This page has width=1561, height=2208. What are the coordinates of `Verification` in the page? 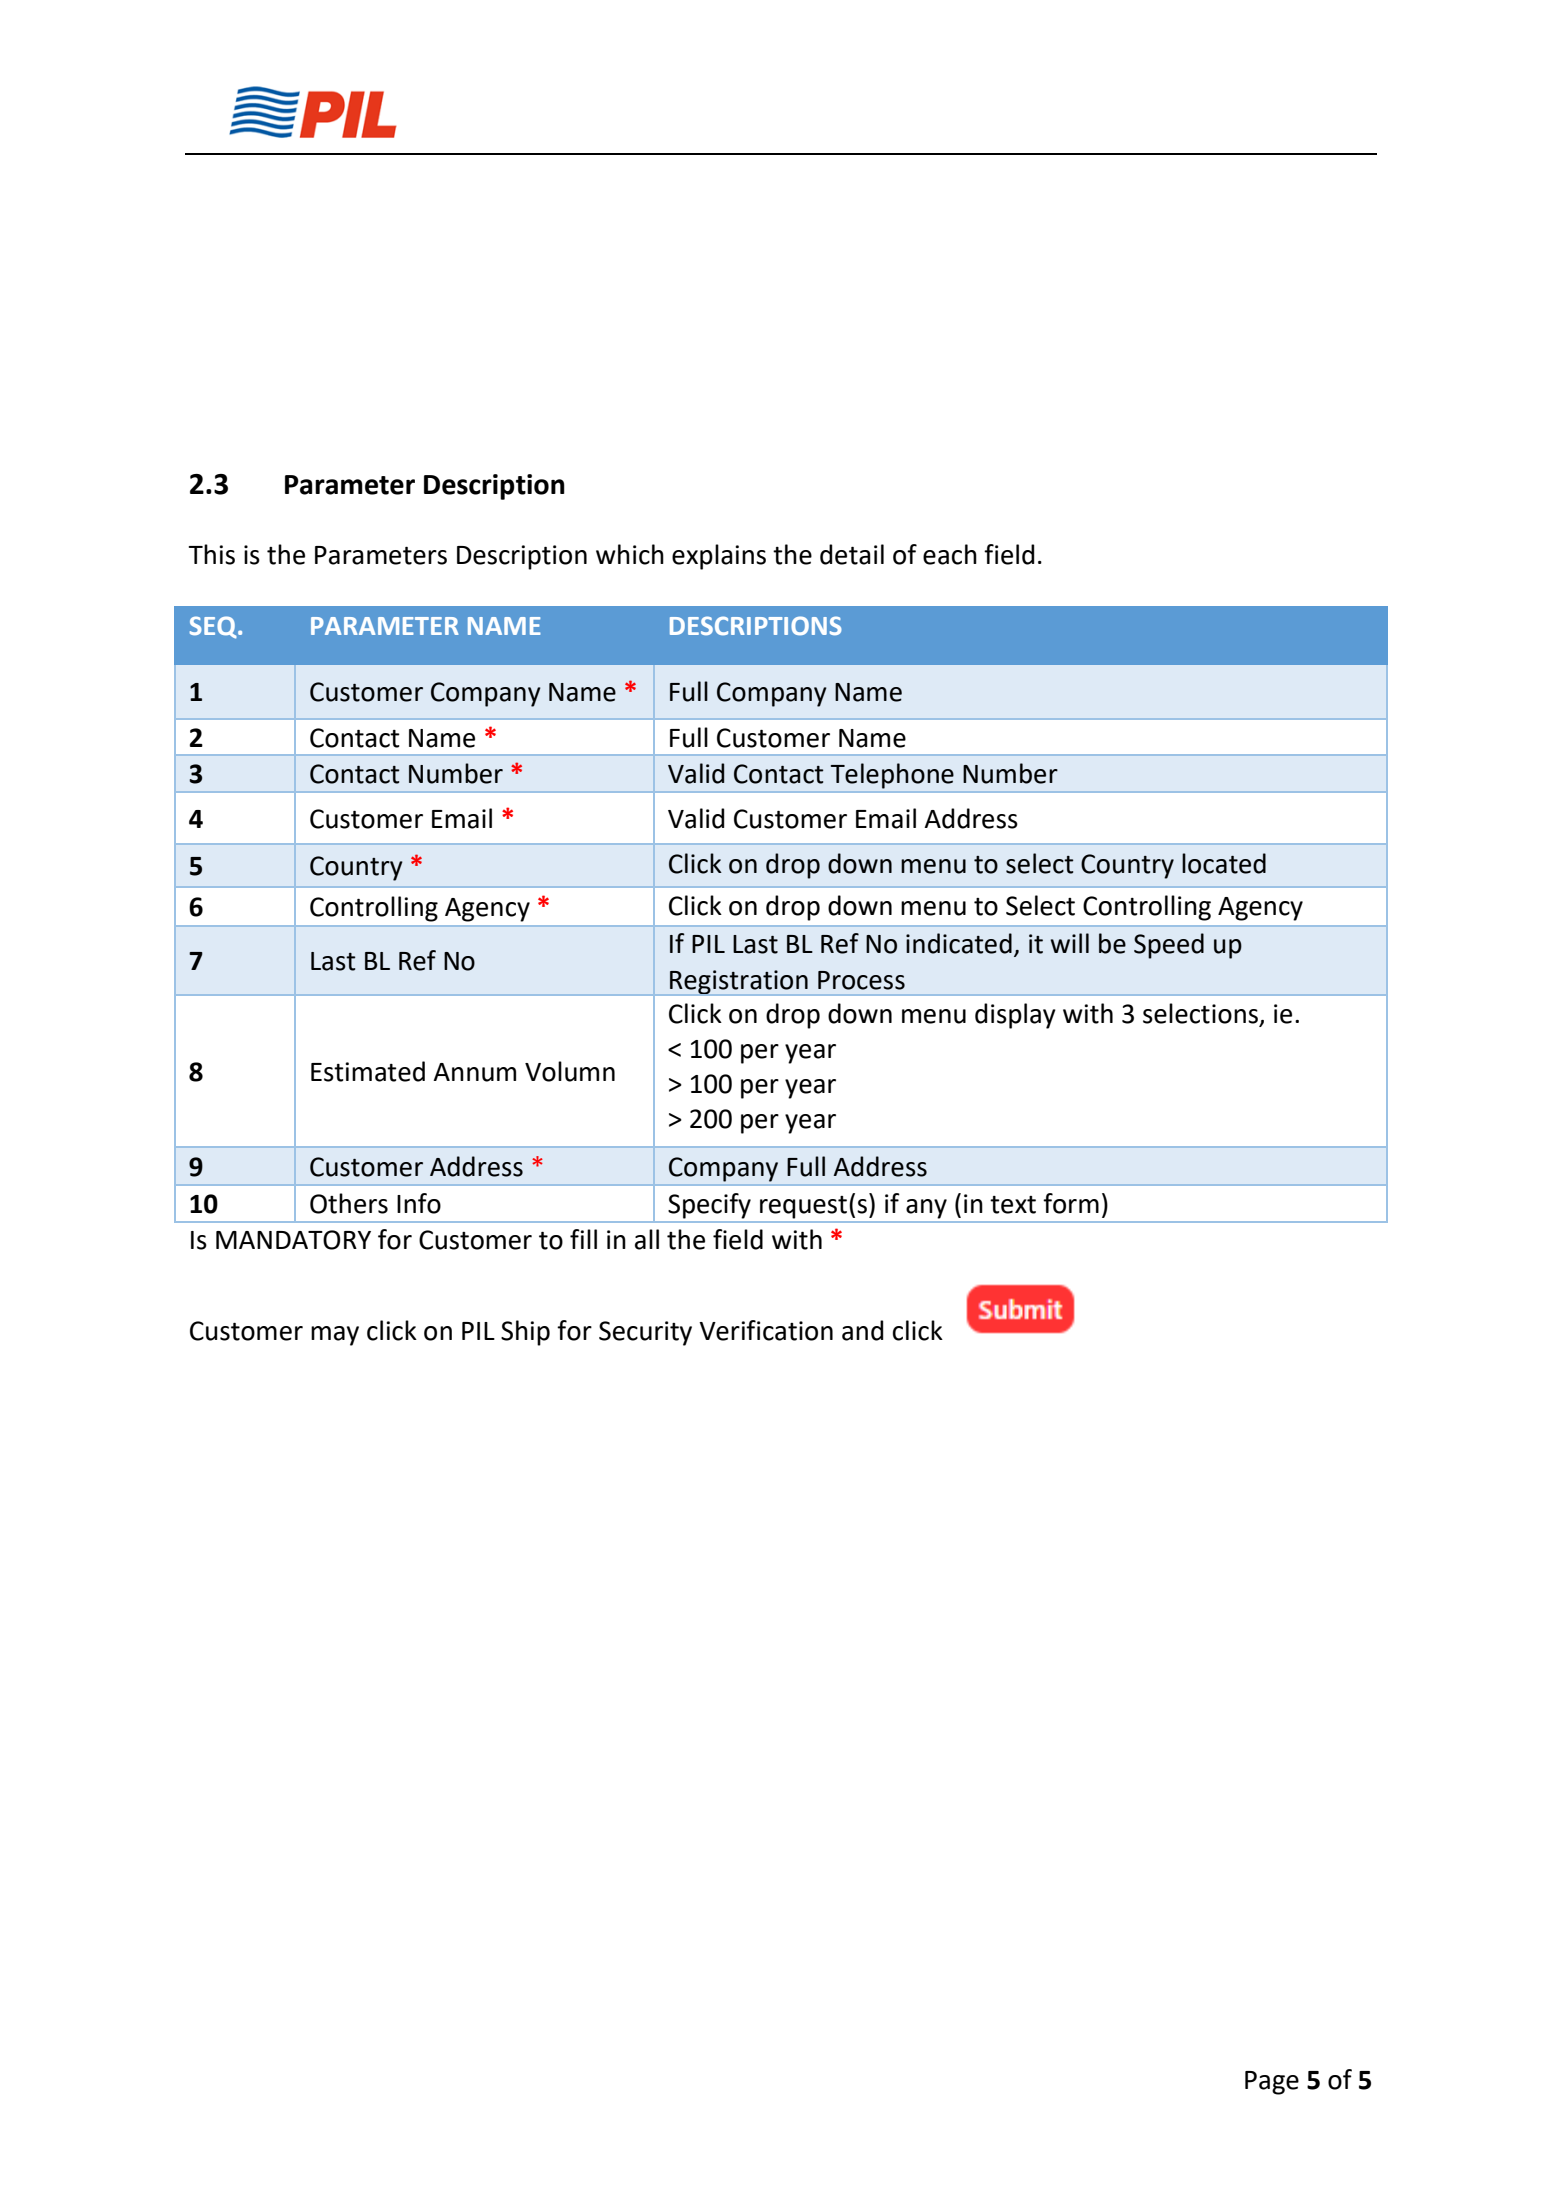 It's located at (766, 1330).
